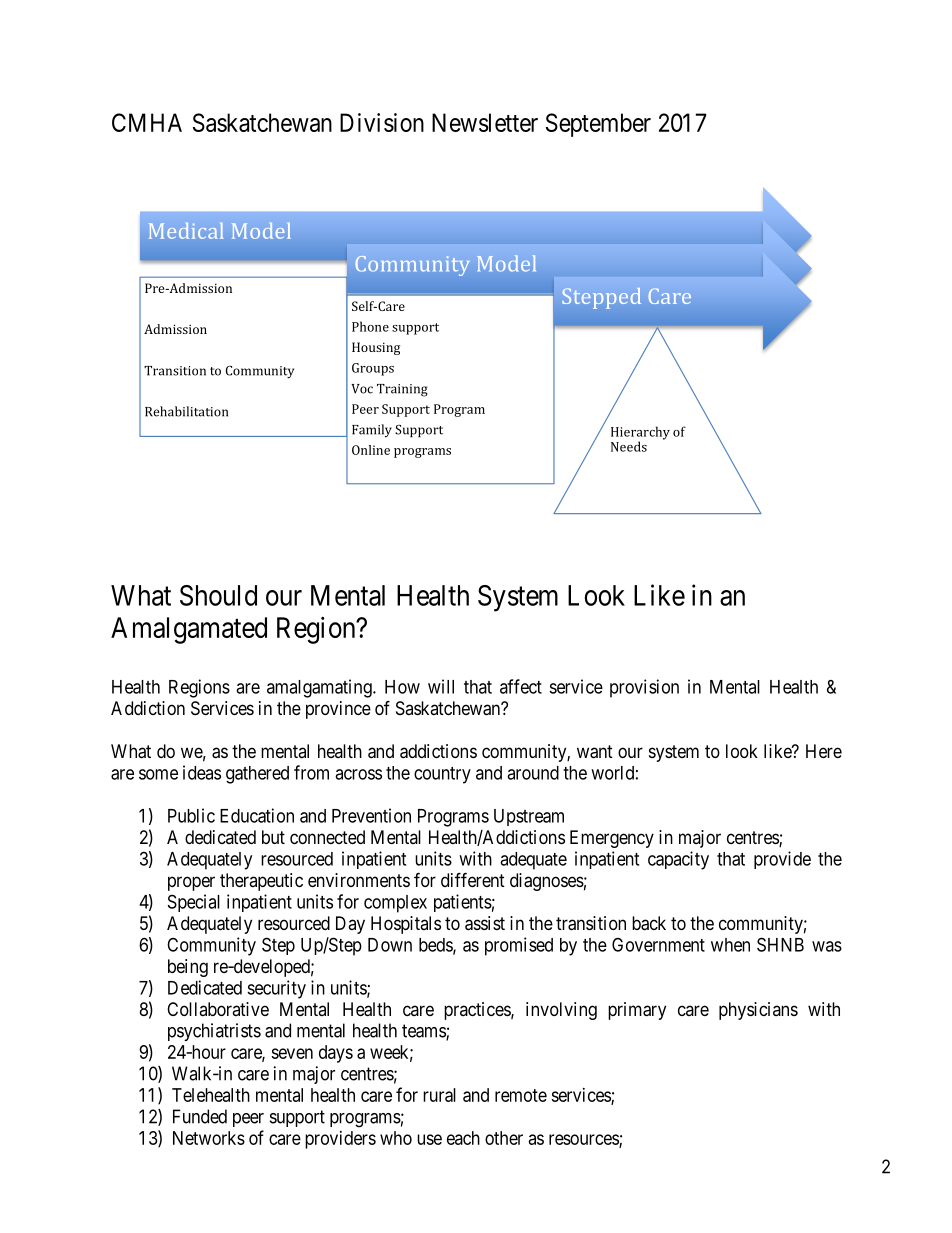  I want to click on provision, so click(644, 688).
